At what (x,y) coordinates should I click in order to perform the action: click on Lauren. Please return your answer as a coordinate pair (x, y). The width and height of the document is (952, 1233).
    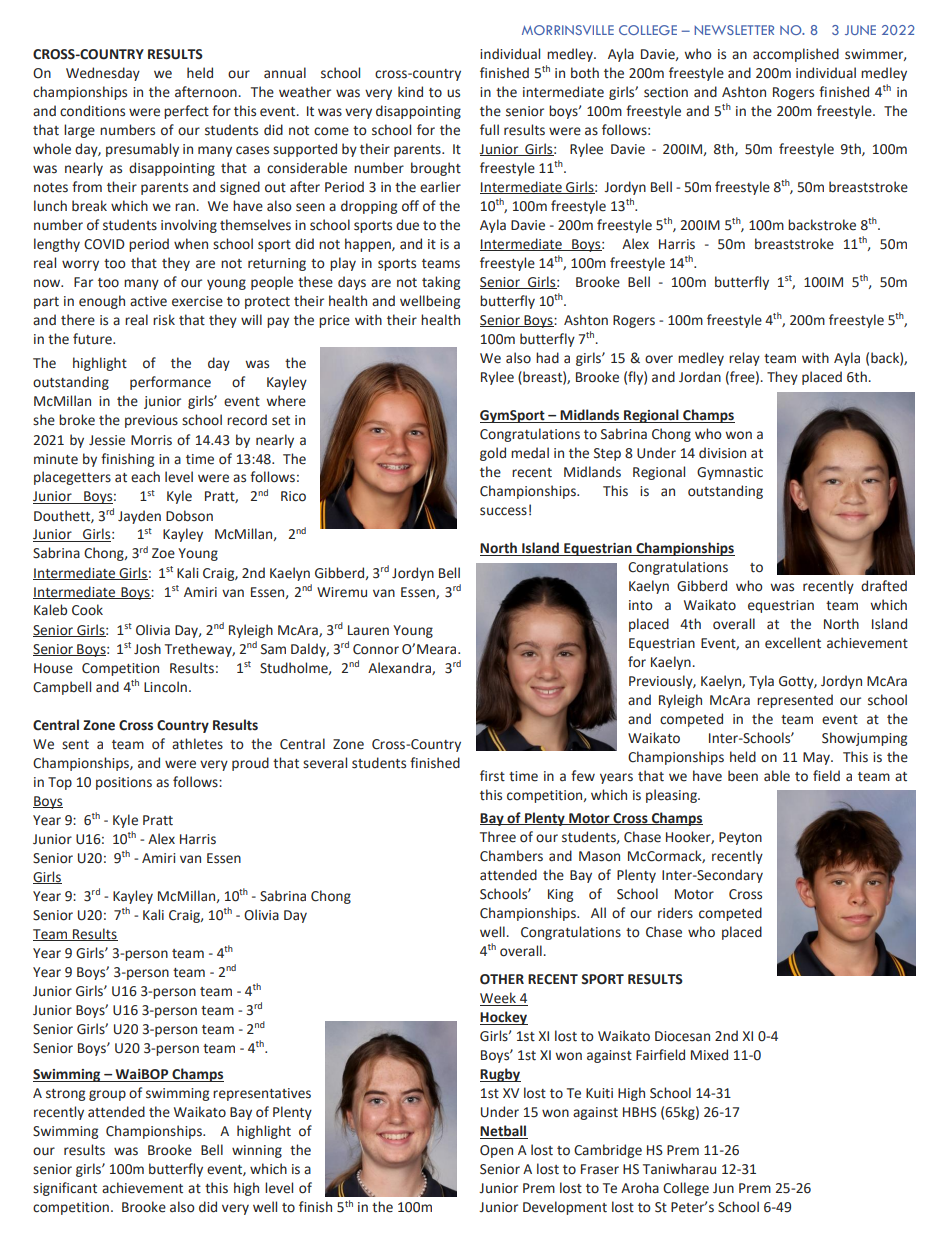
    Looking at the image, I should click on (368, 630).
